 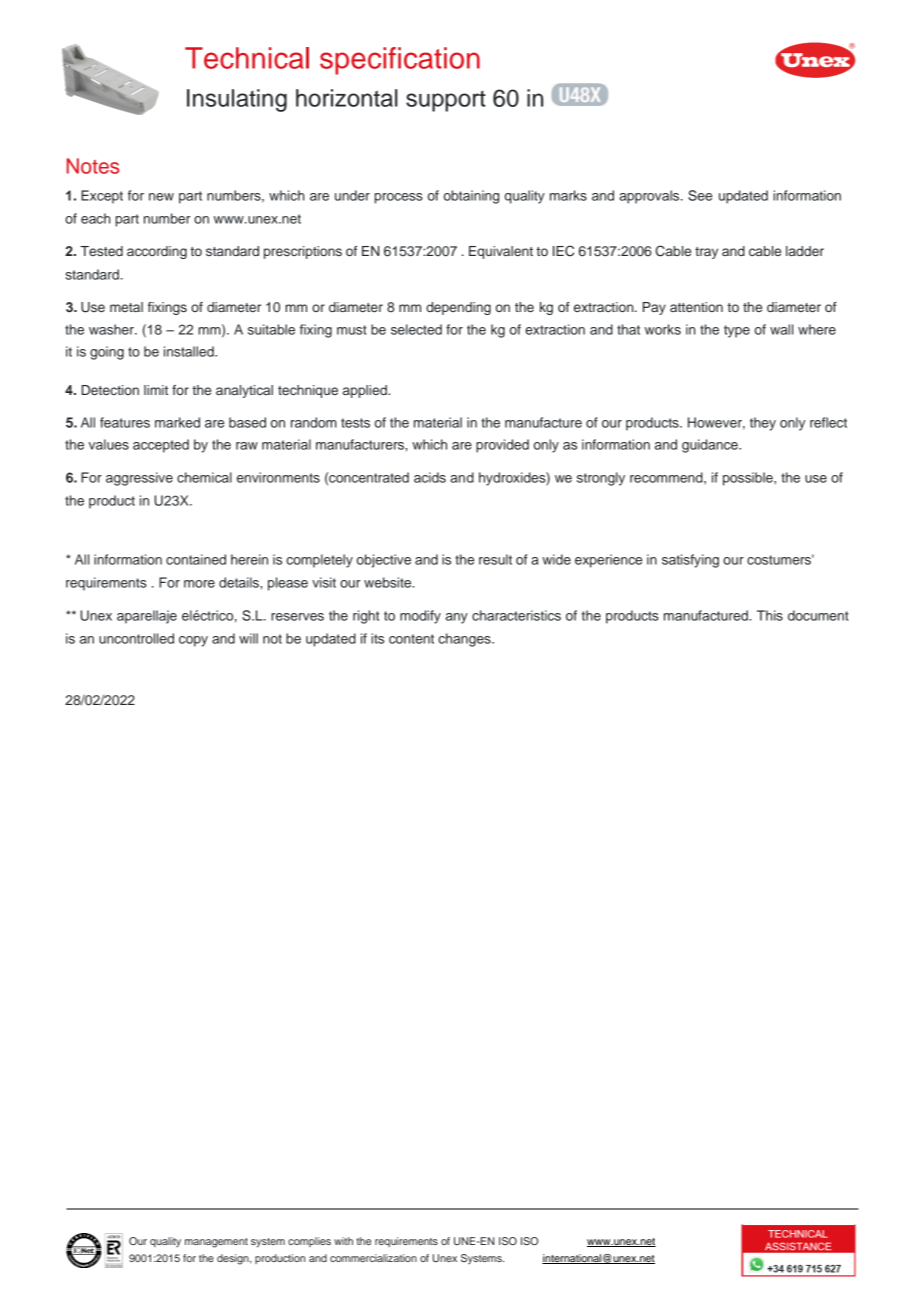 I want to click on changes, so click(x=465, y=640).
